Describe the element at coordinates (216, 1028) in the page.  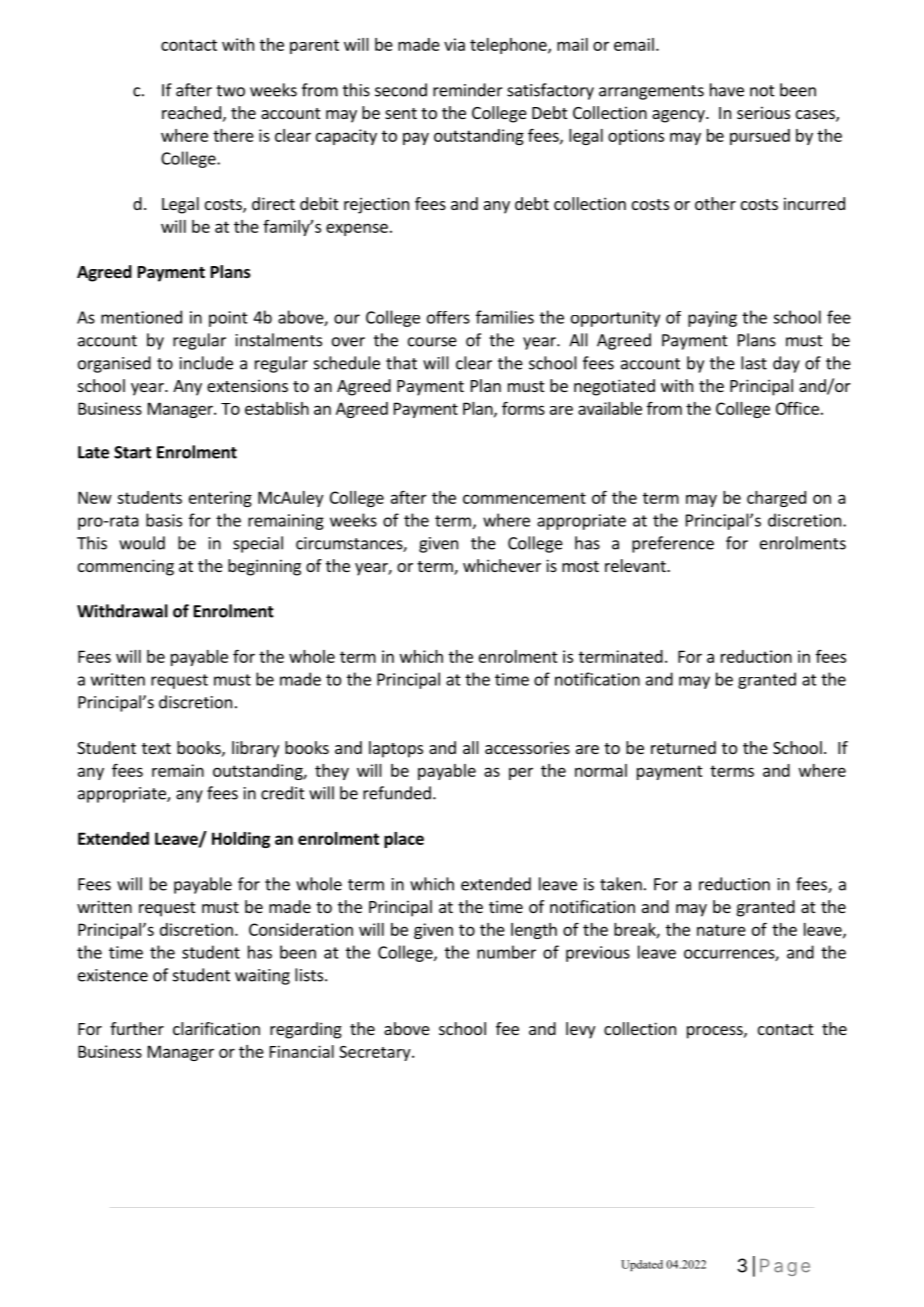
I see `clarification` at that location.
